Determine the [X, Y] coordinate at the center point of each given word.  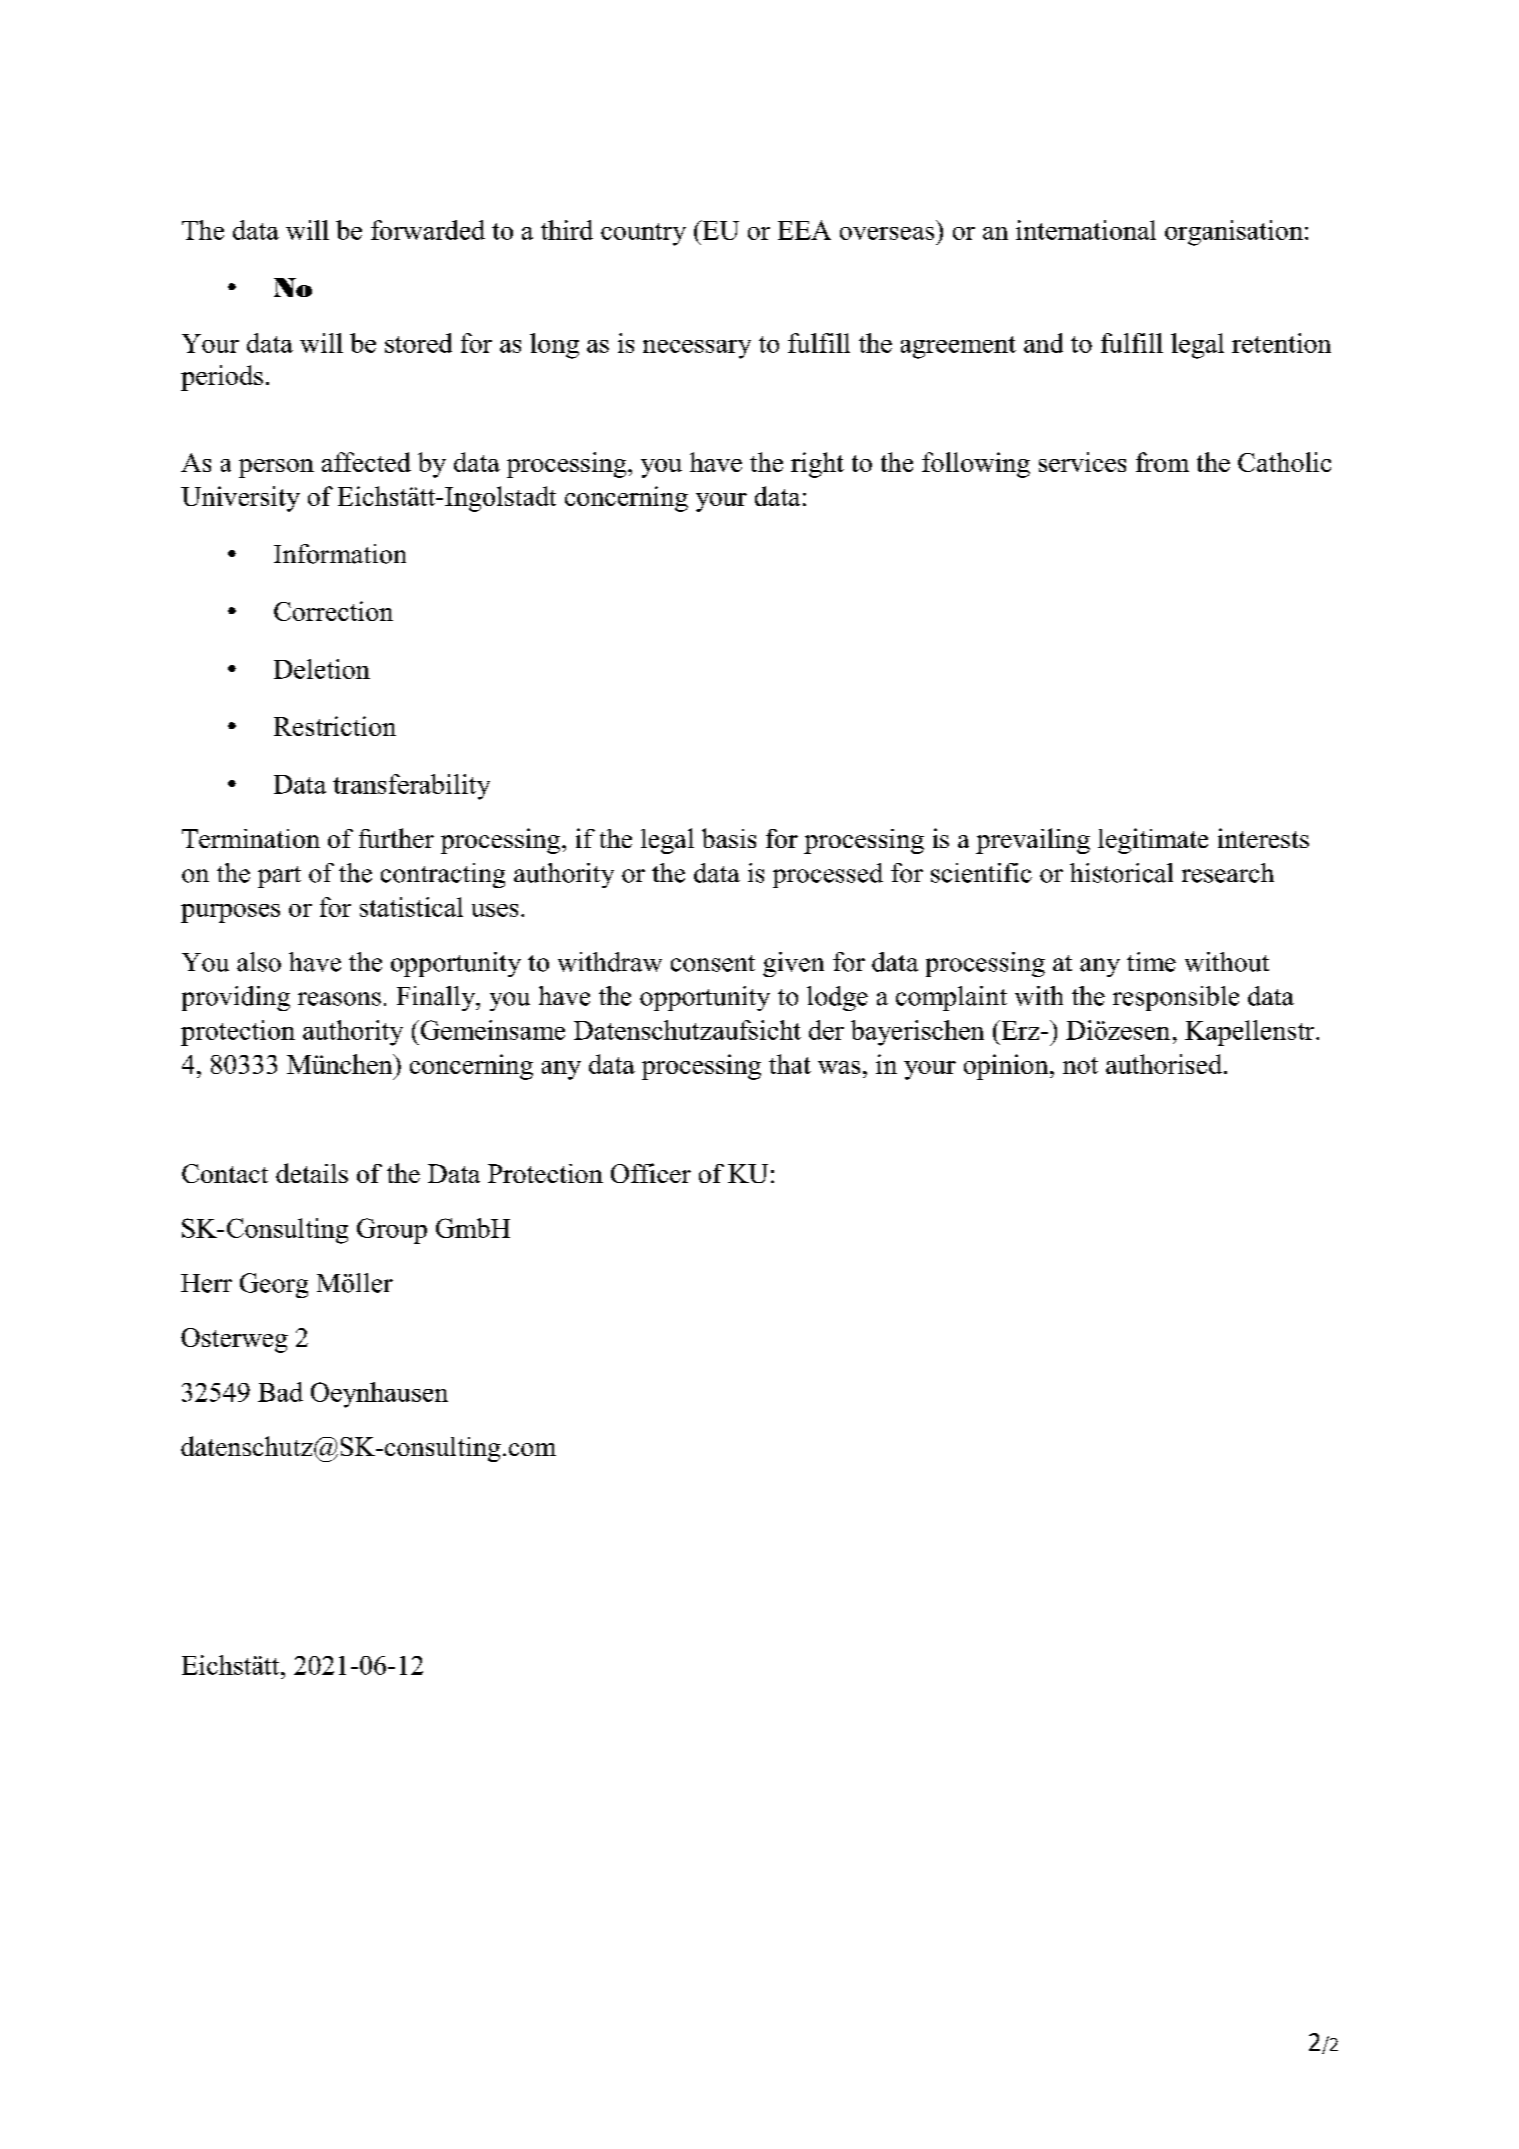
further [396, 838]
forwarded [428, 230]
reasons [339, 999]
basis [729, 838]
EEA [804, 230]
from [1162, 462]
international [1086, 230]
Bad [280, 1392]
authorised [1165, 1064]
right [817, 465]
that [790, 1064]
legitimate [1153, 841]
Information [340, 554]
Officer [651, 1173]
